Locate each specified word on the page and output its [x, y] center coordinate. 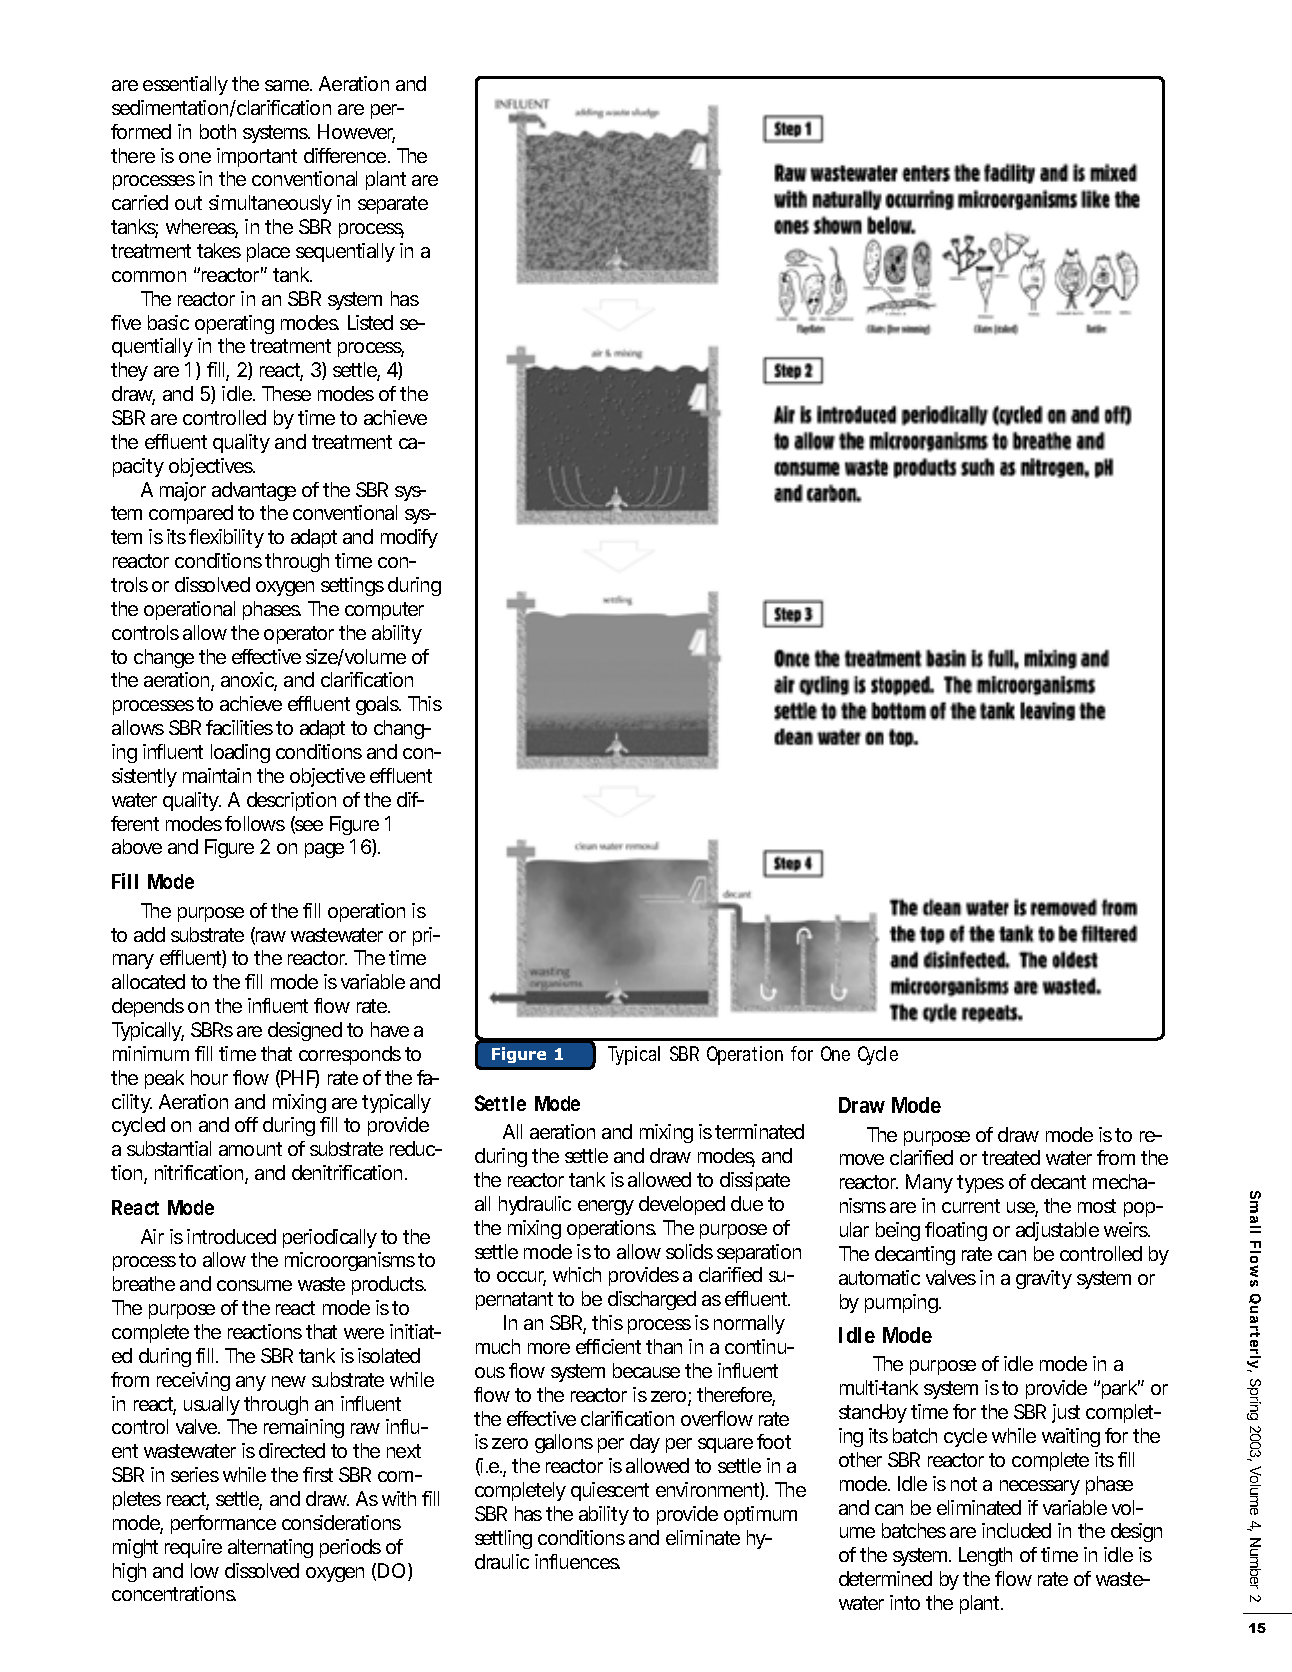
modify [409, 538]
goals [378, 705]
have [390, 1029]
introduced [231, 1236]
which [577, 1274]
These [286, 393]
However [356, 133]
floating [956, 1231]
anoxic [249, 681]
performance [223, 1524]
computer [384, 611]
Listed [370, 322]
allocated [148, 981]
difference [346, 155]
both [218, 131]
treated [1011, 1157]
